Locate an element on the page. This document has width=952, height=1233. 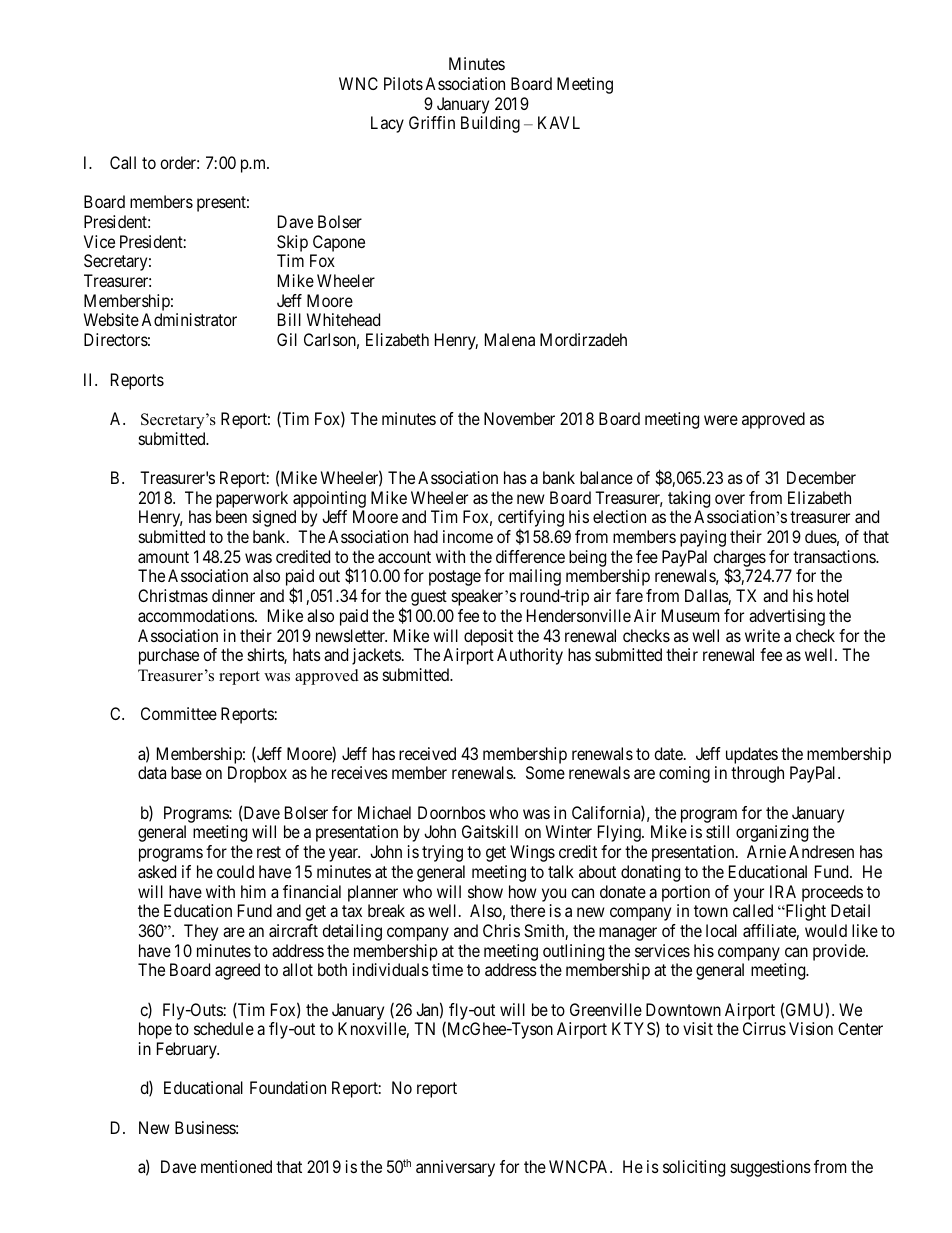
income is located at coordinates (468, 536).
